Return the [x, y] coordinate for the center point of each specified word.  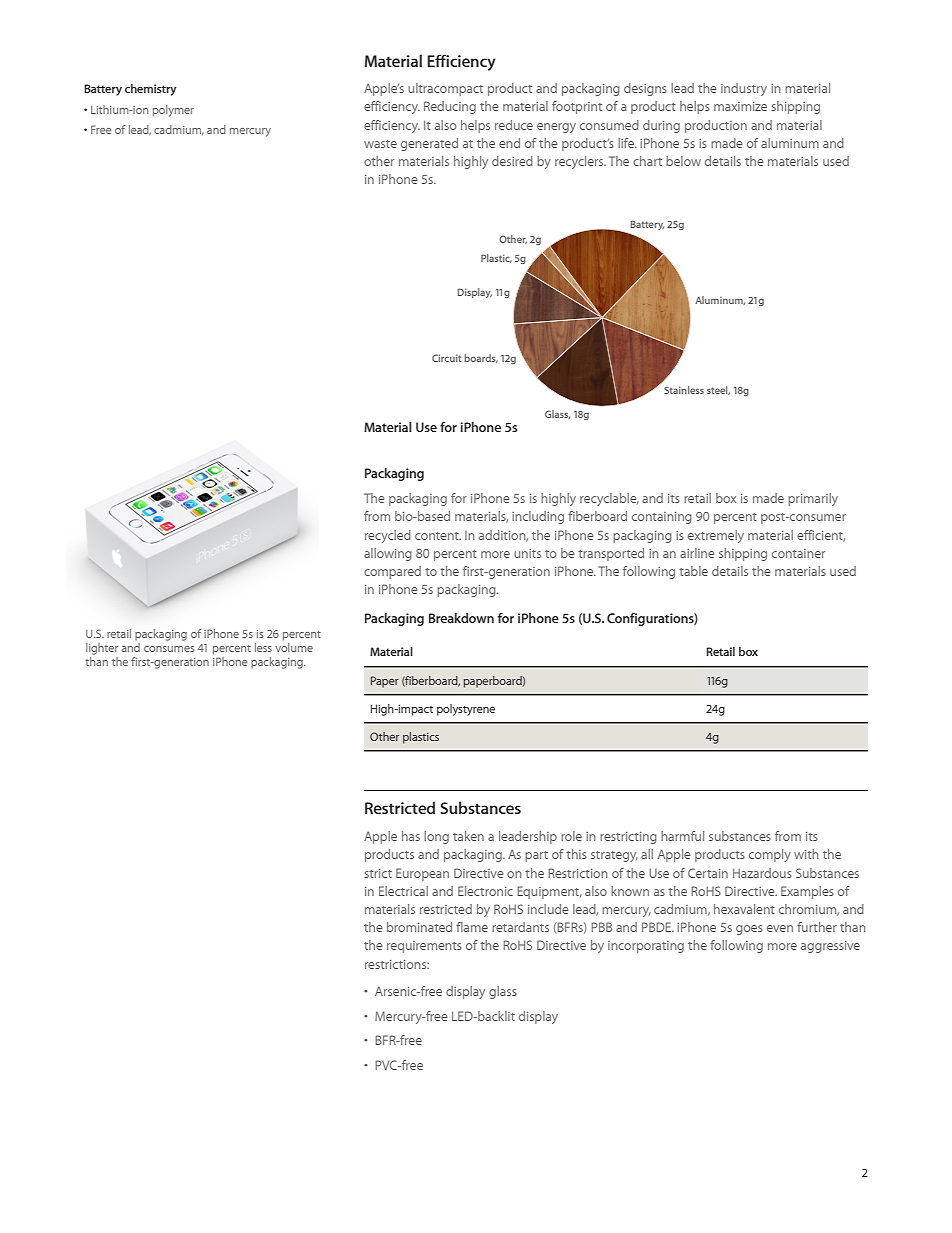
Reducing [450, 107]
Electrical [403, 891]
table [693, 571]
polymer [173, 111]
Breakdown [461, 618]
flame [472, 927]
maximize [740, 106]
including [538, 517]
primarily [813, 499]
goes [749, 930]
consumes [169, 649]
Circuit [447, 358]
